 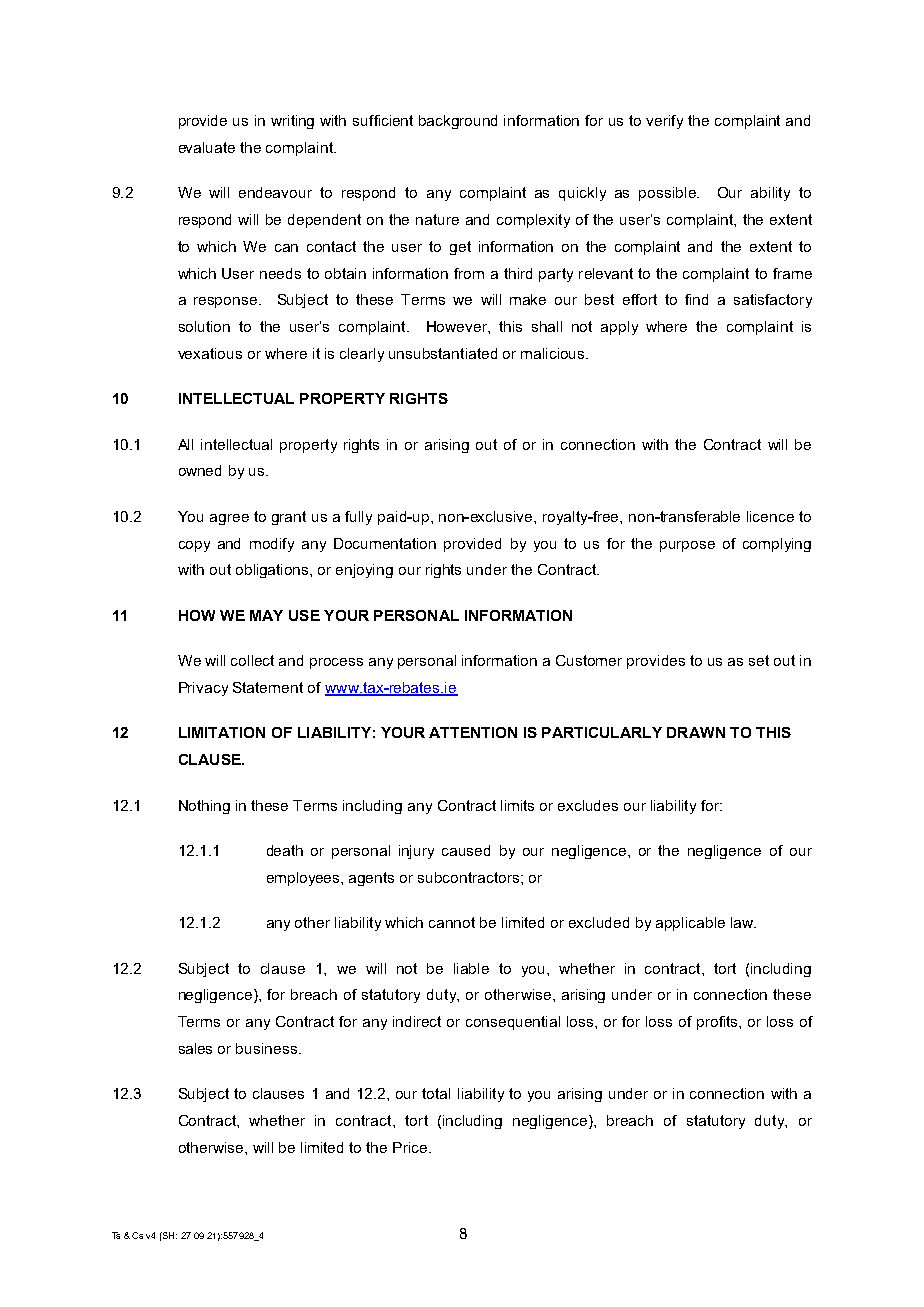 What do you see at coordinates (266, 615) in the document?
I see `MAY` at bounding box center [266, 615].
